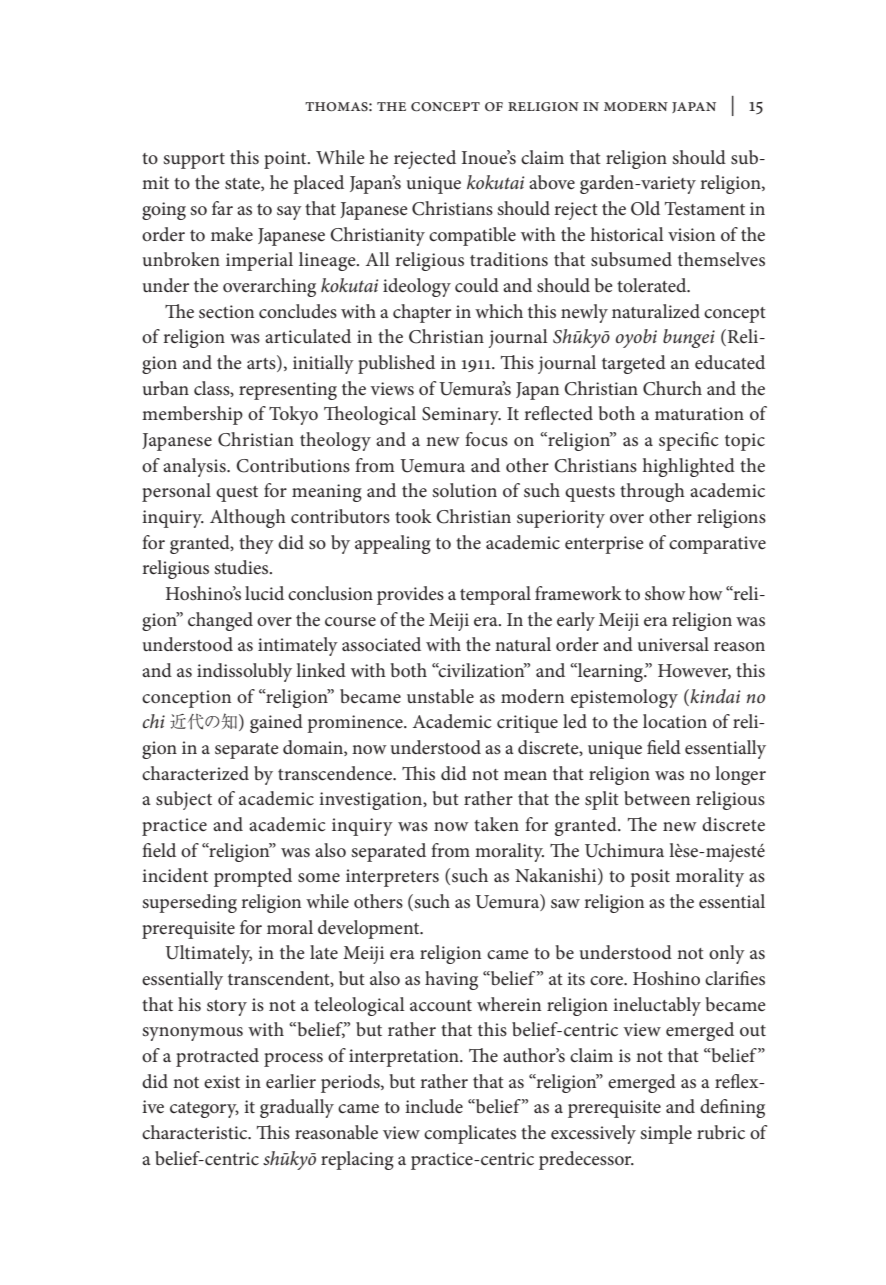  I want to click on Seminary, so click(461, 416).
